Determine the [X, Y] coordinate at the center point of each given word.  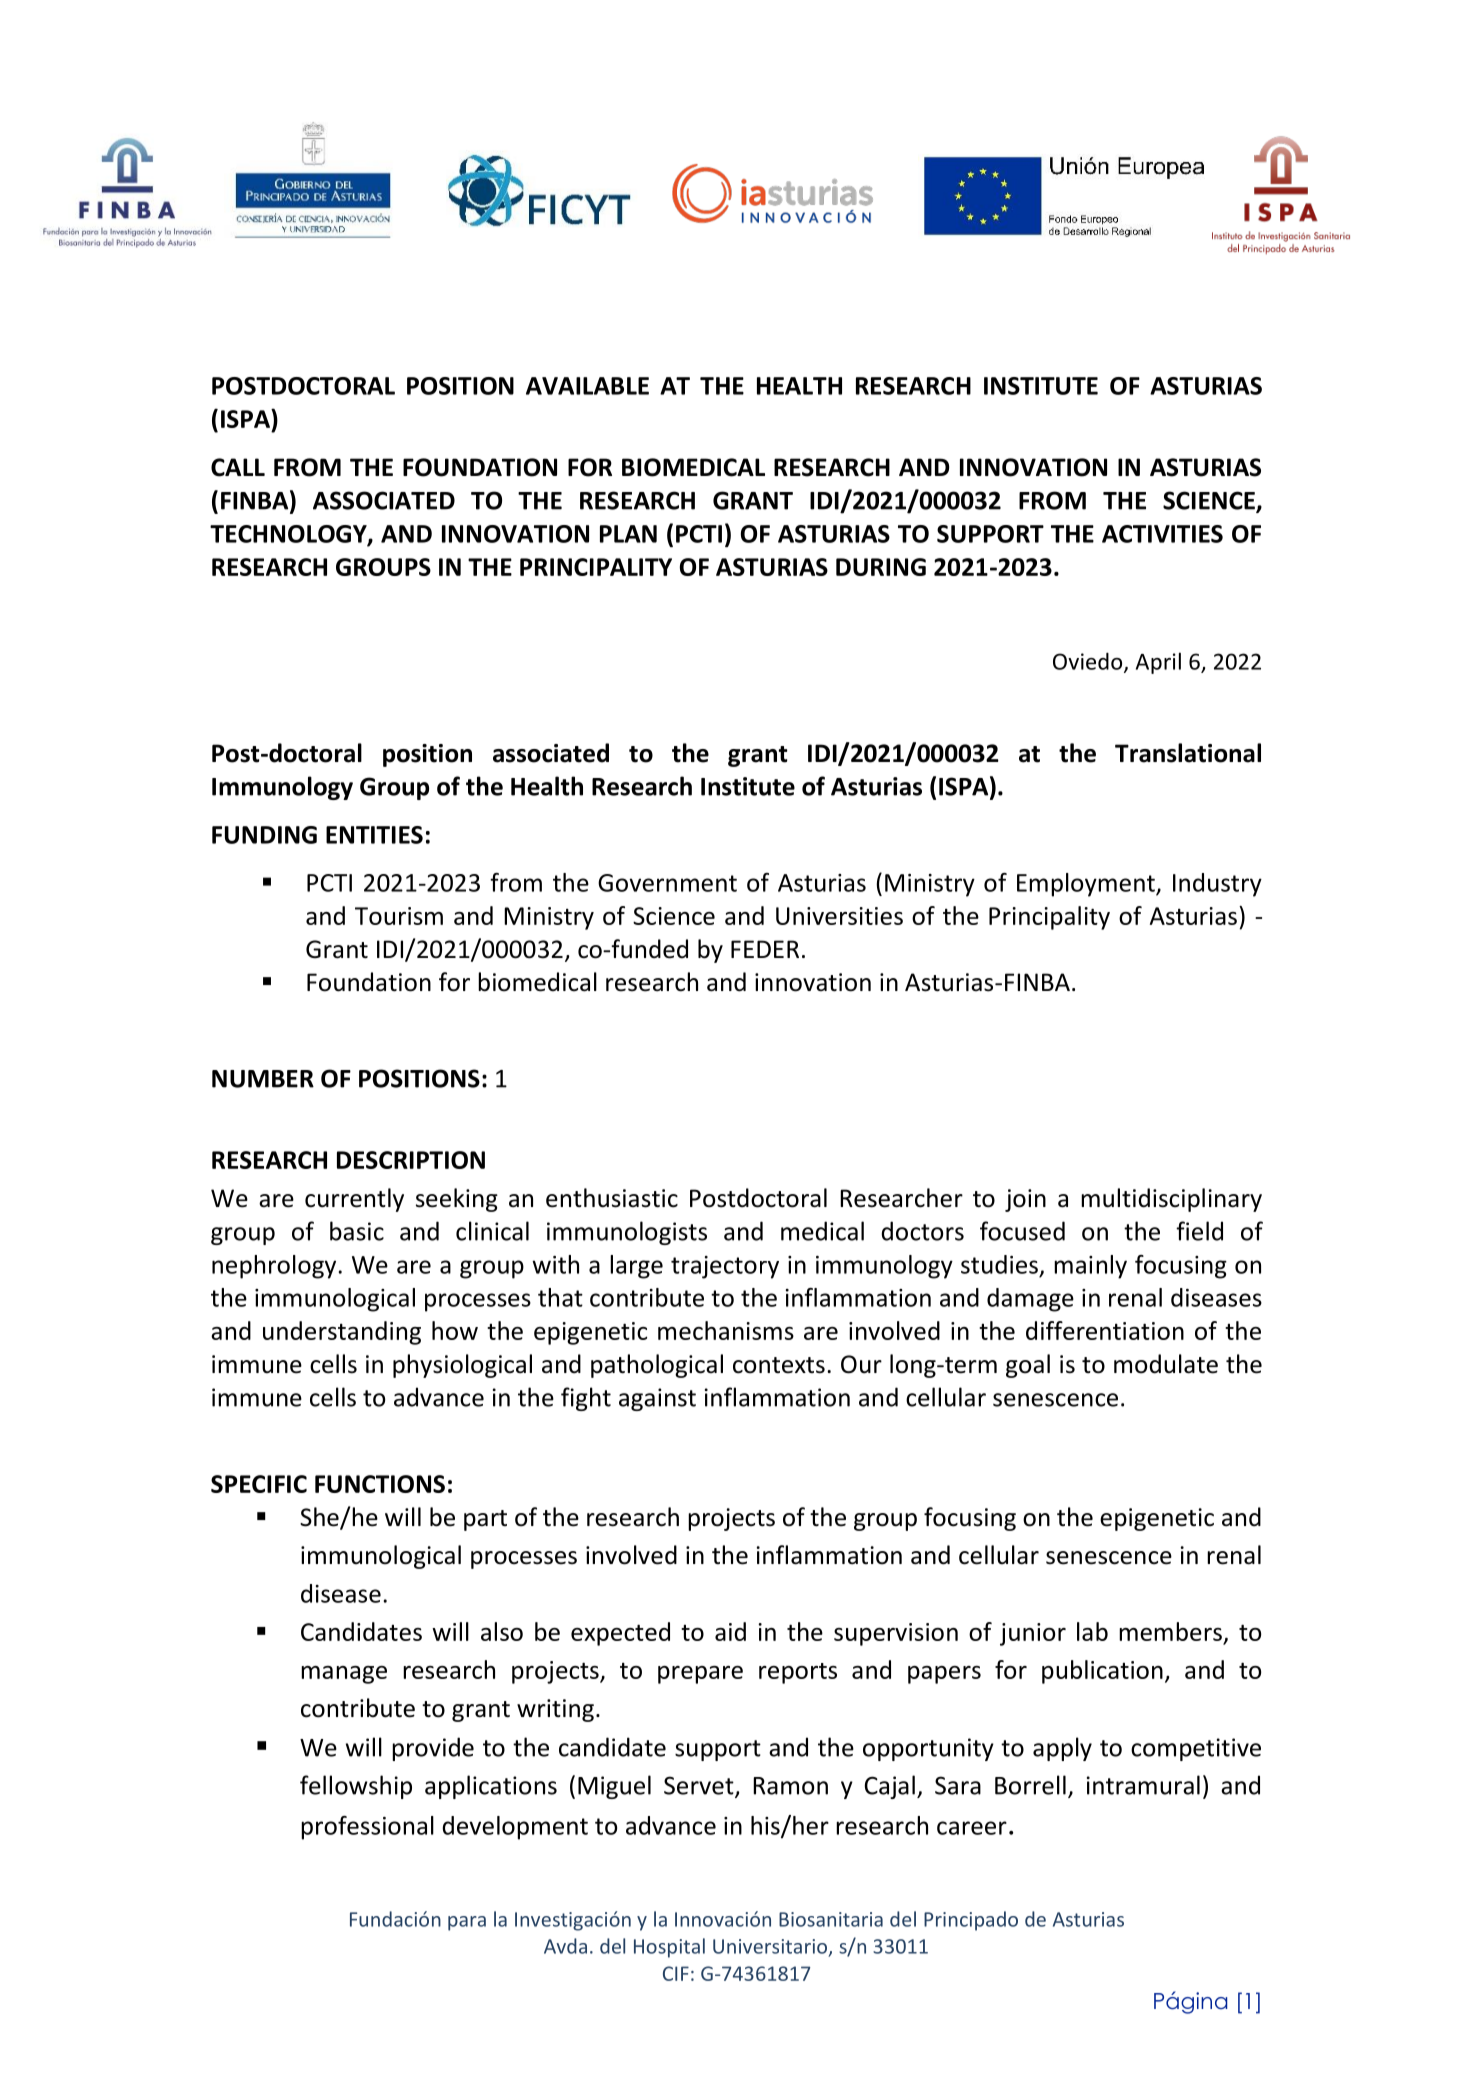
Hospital [669, 1948]
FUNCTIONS [380, 1484]
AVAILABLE [587, 386]
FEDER [765, 949]
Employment [1087, 885]
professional [367, 1828]
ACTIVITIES [1162, 534]
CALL [238, 467]
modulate [1166, 1364]
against [657, 1399]
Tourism [399, 916]
